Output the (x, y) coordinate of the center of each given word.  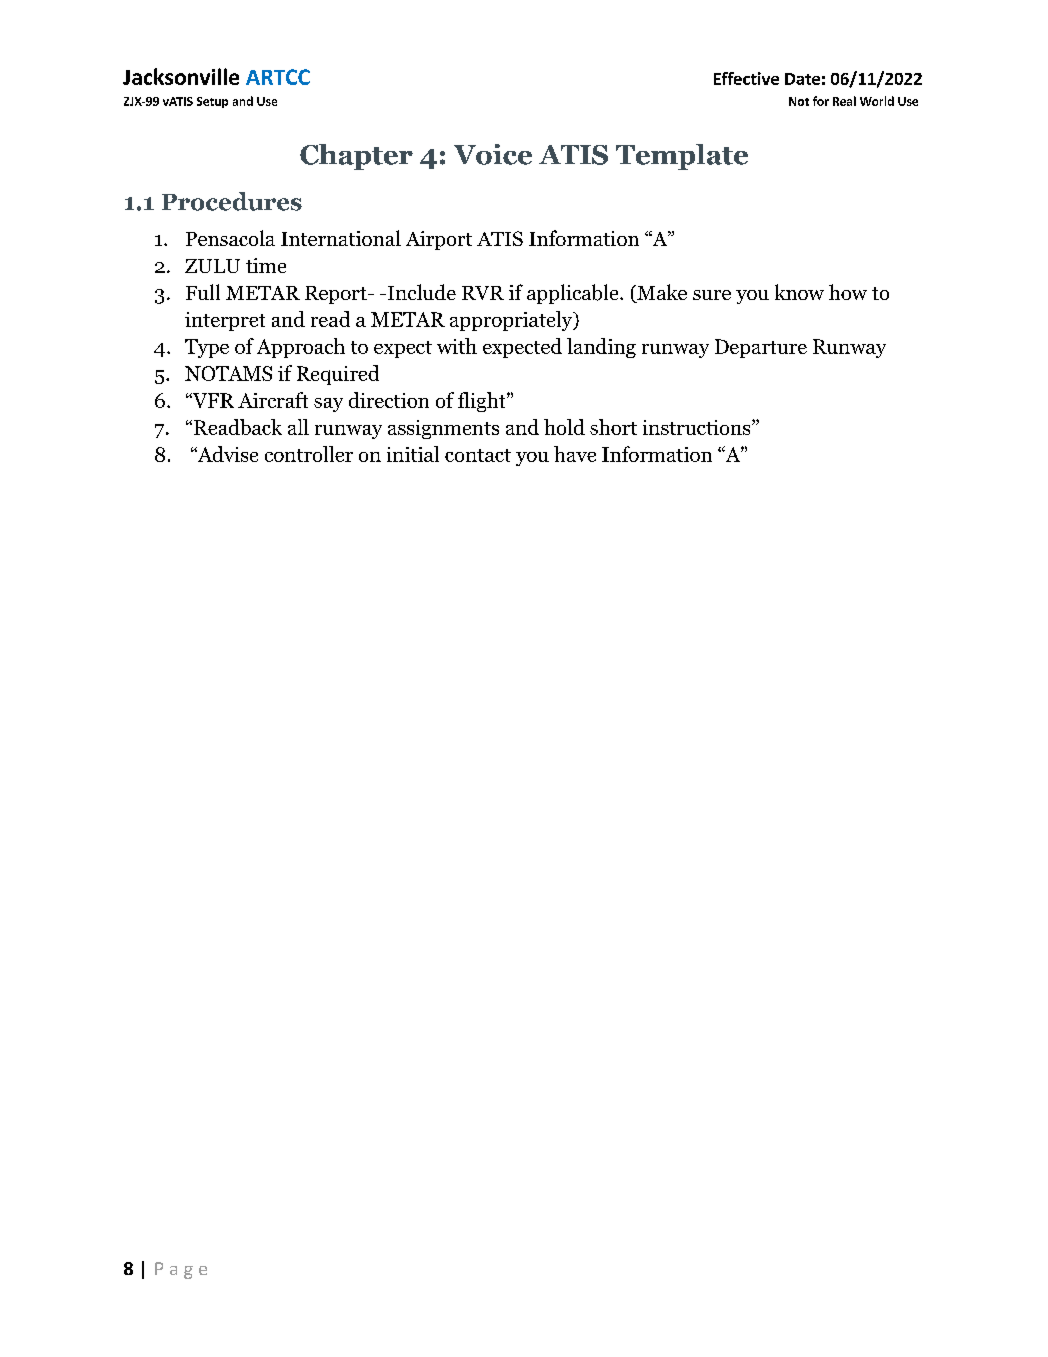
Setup (212, 102)
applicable (574, 294)
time (266, 265)
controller (309, 454)
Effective (746, 78)
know (799, 292)
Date (802, 79)
